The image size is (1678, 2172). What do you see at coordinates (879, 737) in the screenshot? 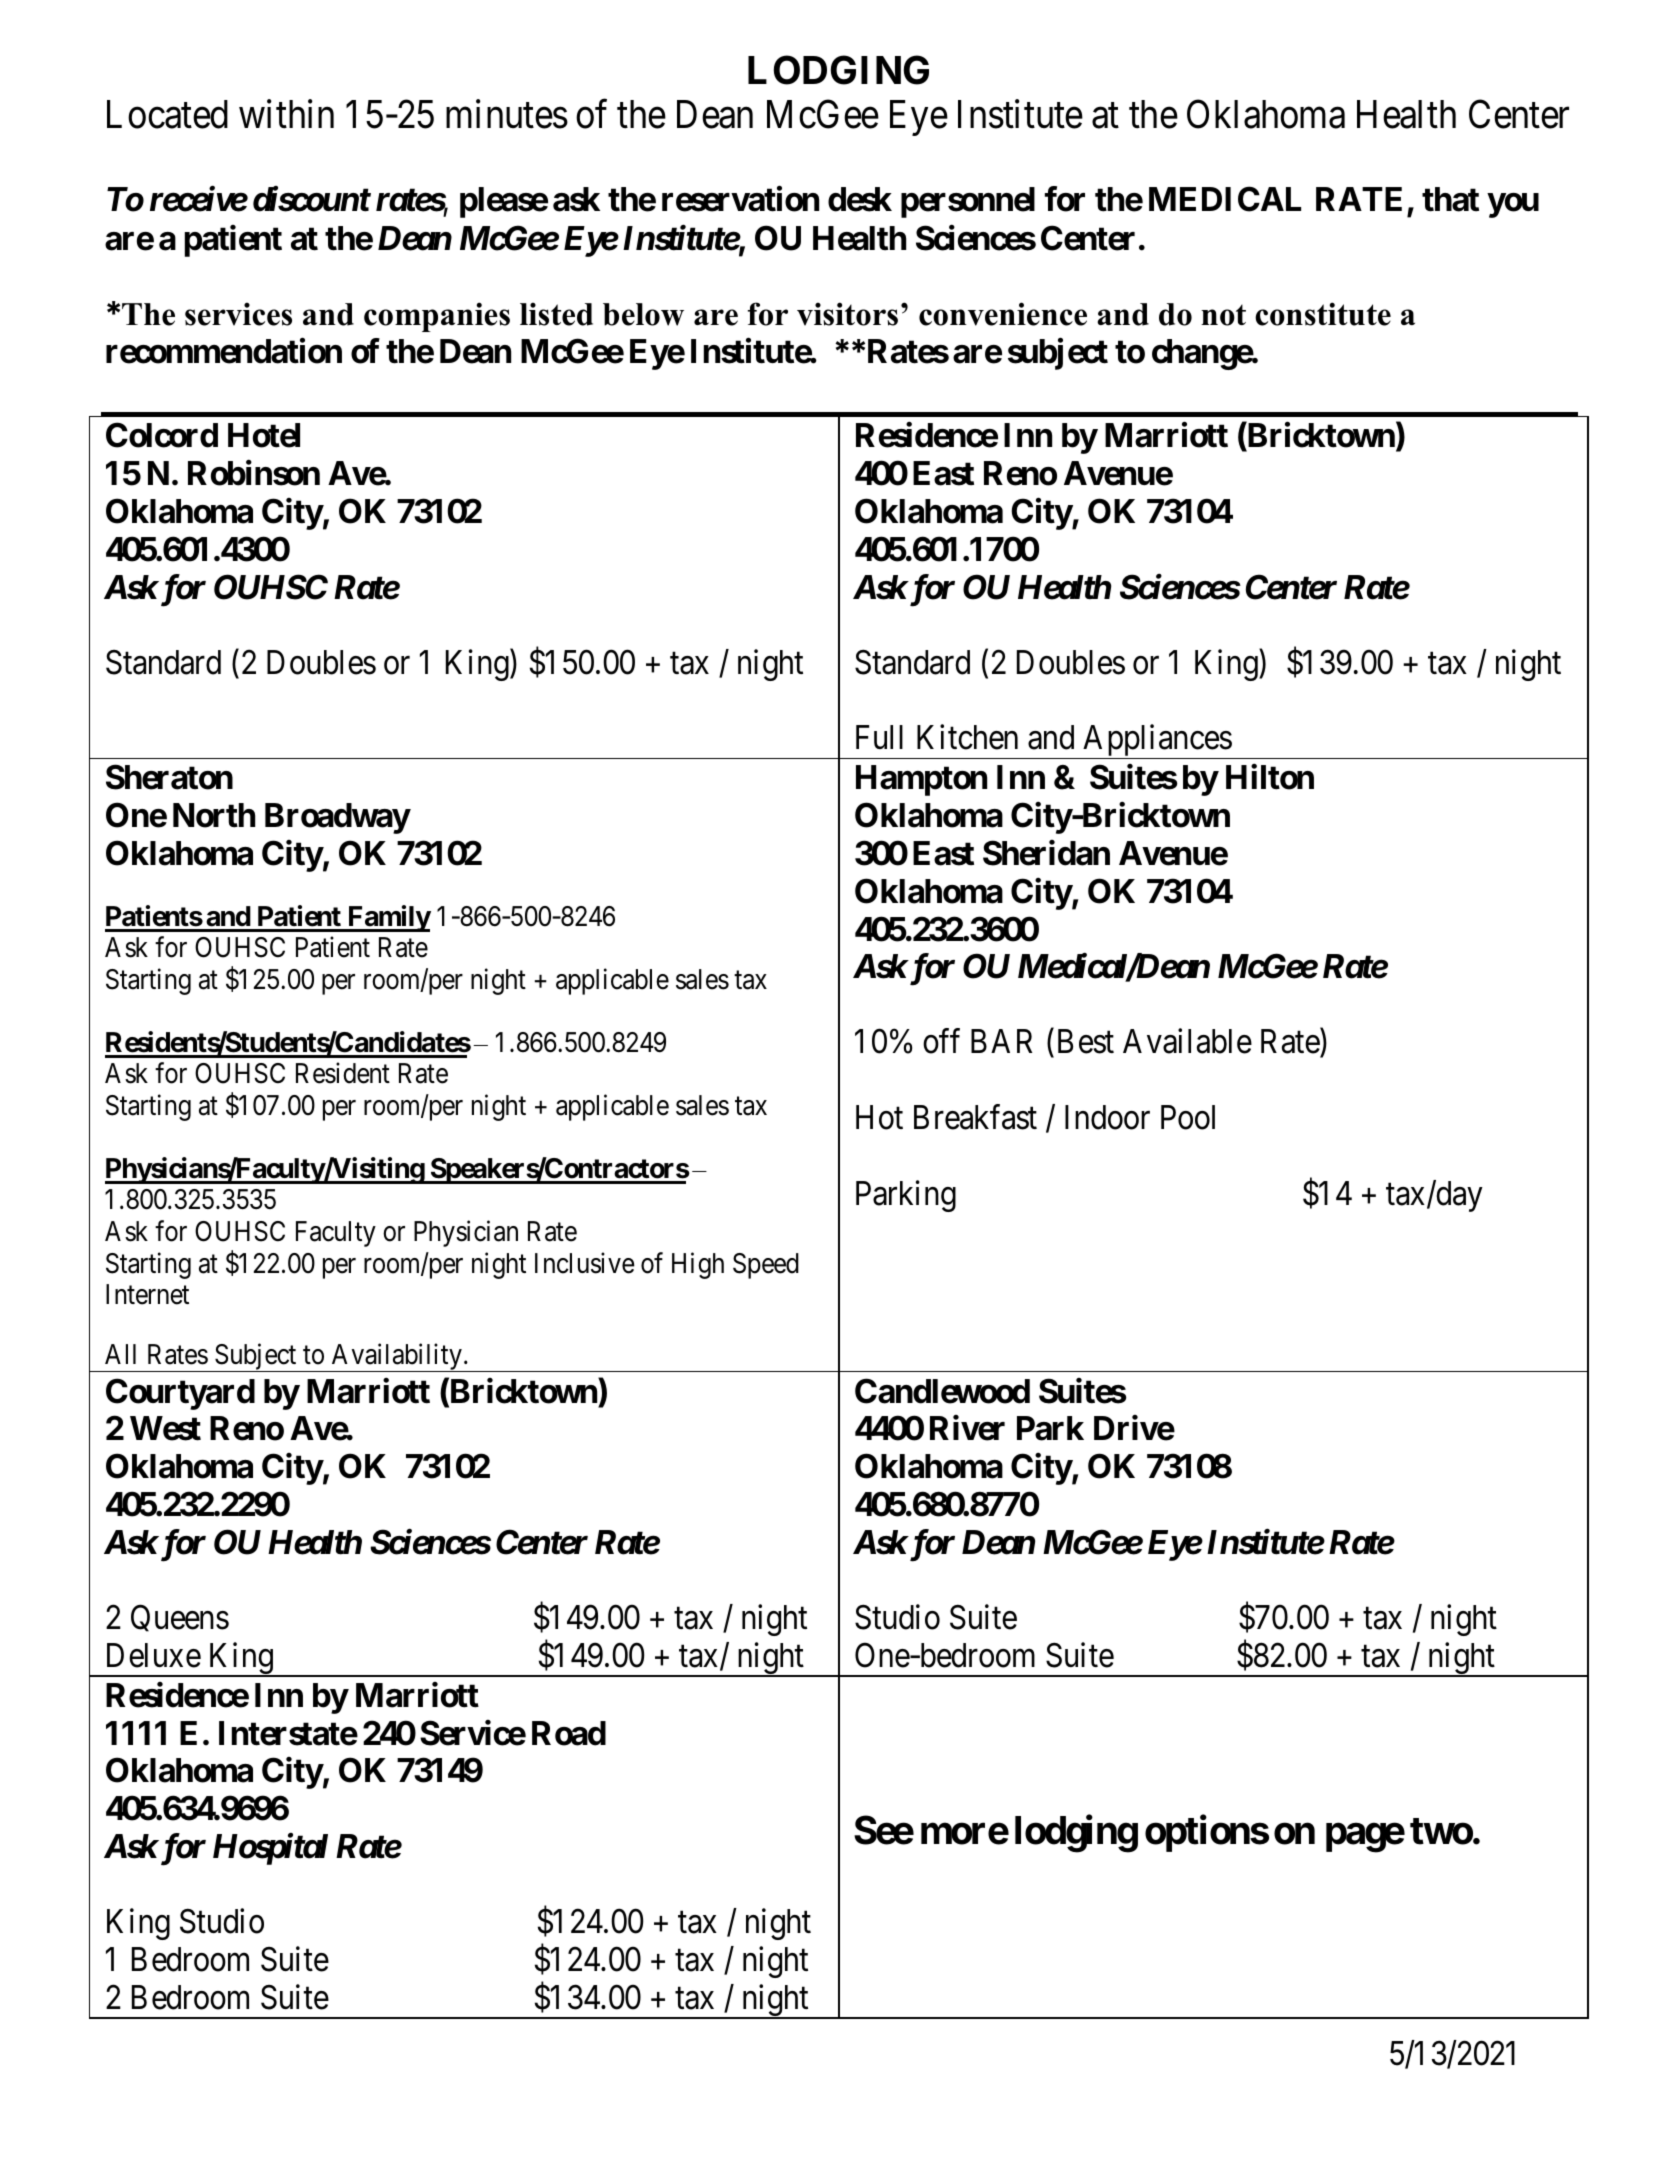
I see `Full` at bounding box center [879, 737].
